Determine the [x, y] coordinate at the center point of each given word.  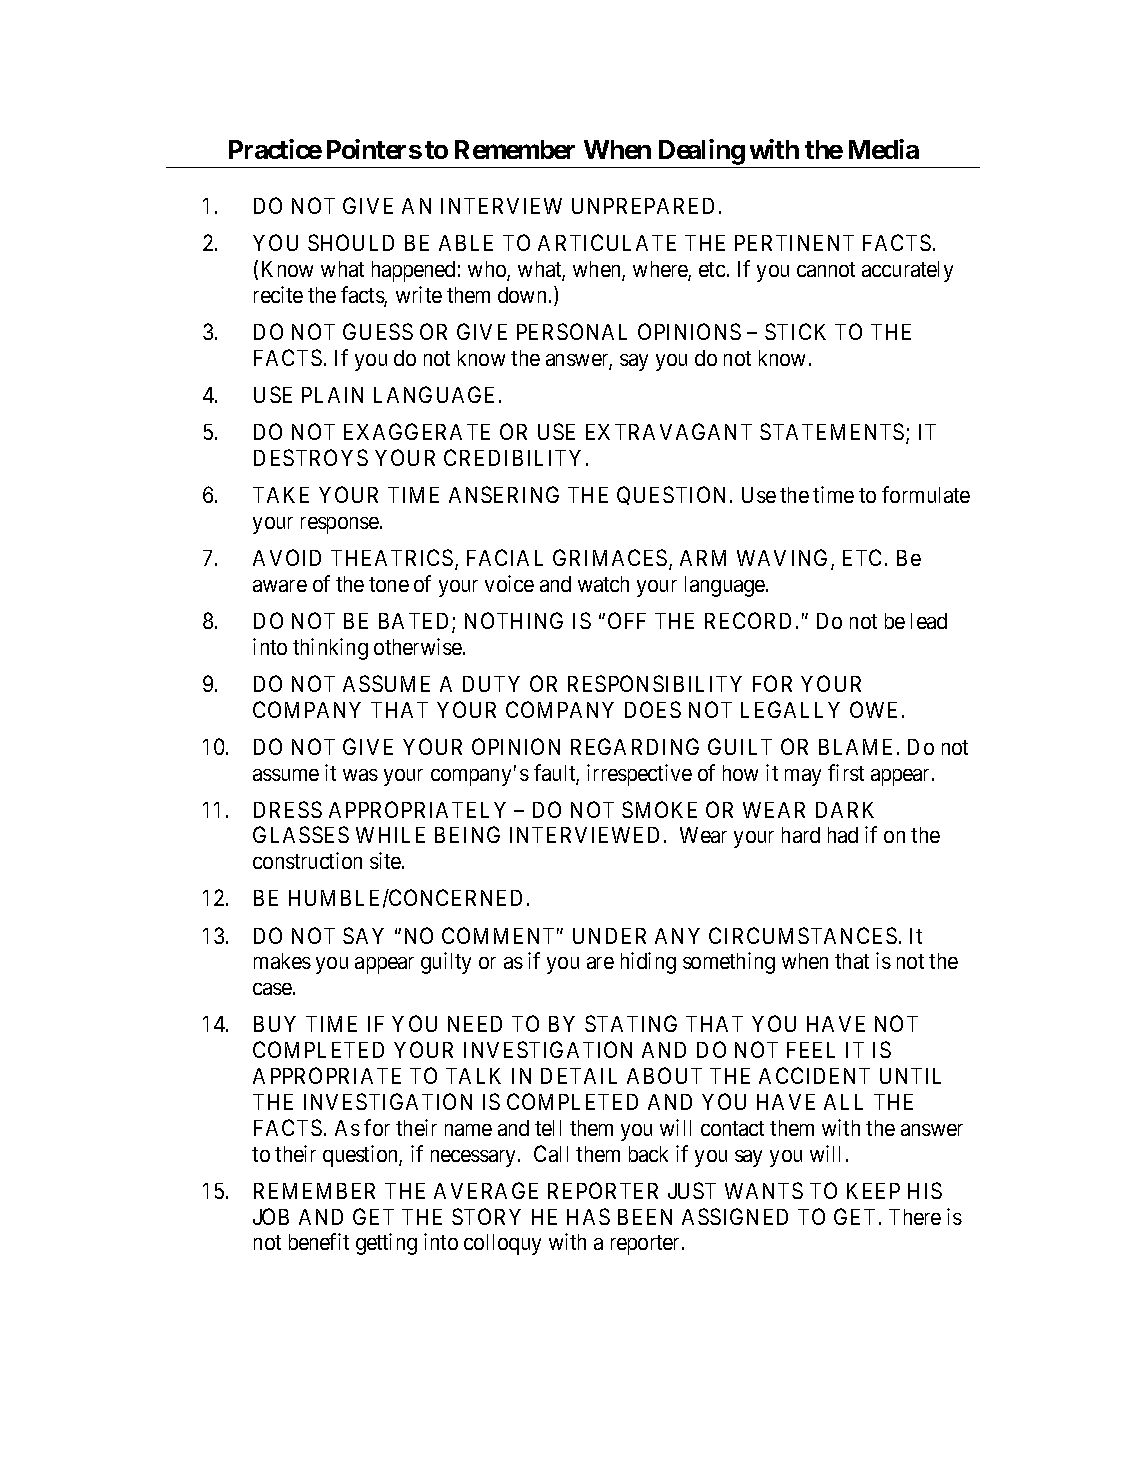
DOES [653, 709]
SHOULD [351, 242]
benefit [319, 1241]
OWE [873, 709]
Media [884, 149]
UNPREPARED [643, 206]
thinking [330, 649]
